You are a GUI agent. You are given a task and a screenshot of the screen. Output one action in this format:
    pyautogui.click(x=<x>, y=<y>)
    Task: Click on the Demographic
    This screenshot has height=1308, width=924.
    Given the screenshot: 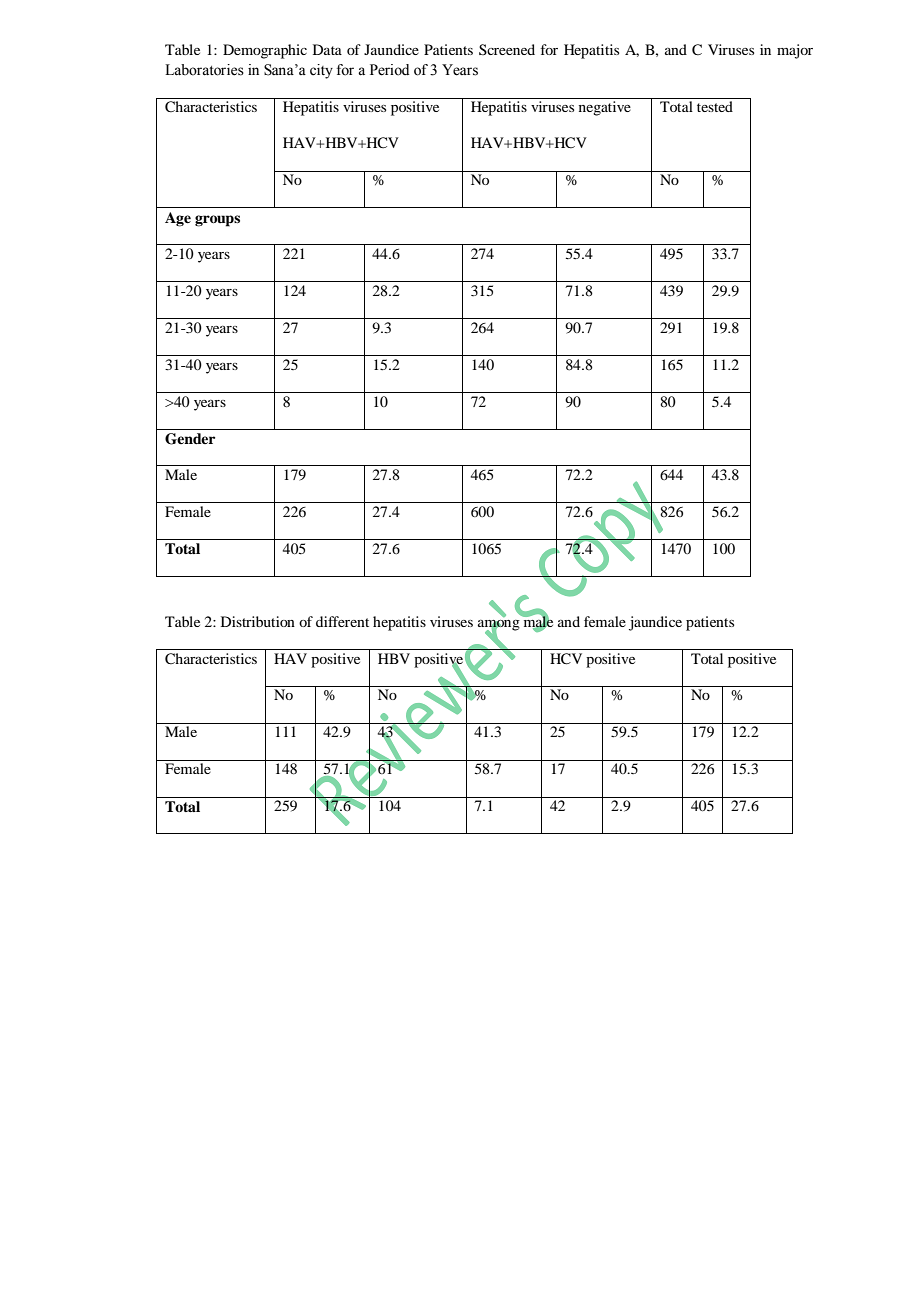 What is the action you would take?
    pyautogui.click(x=265, y=51)
